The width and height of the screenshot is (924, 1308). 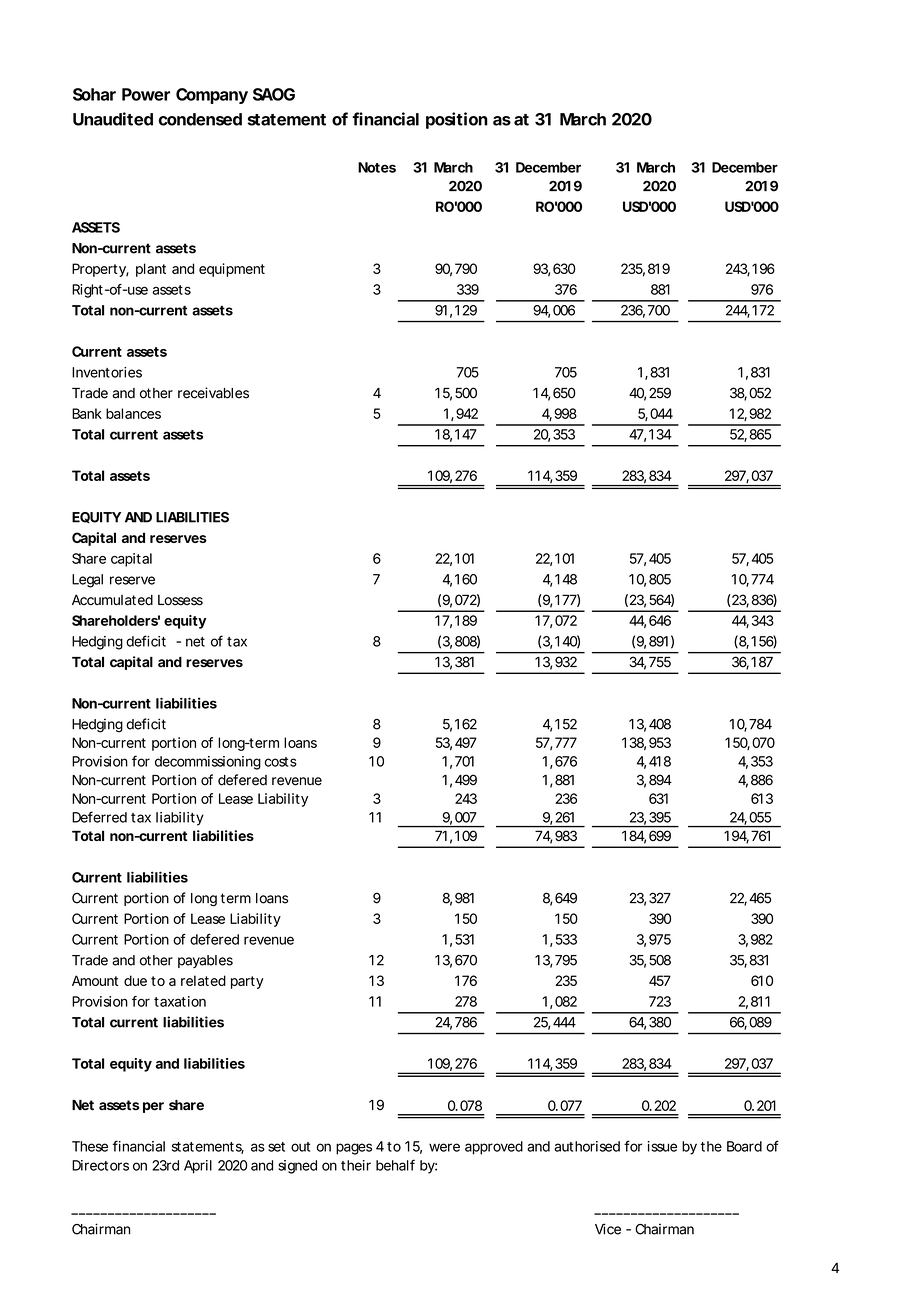 What do you see at coordinates (112, 600) in the screenshot?
I see `Accumulated` at bounding box center [112, 600].
